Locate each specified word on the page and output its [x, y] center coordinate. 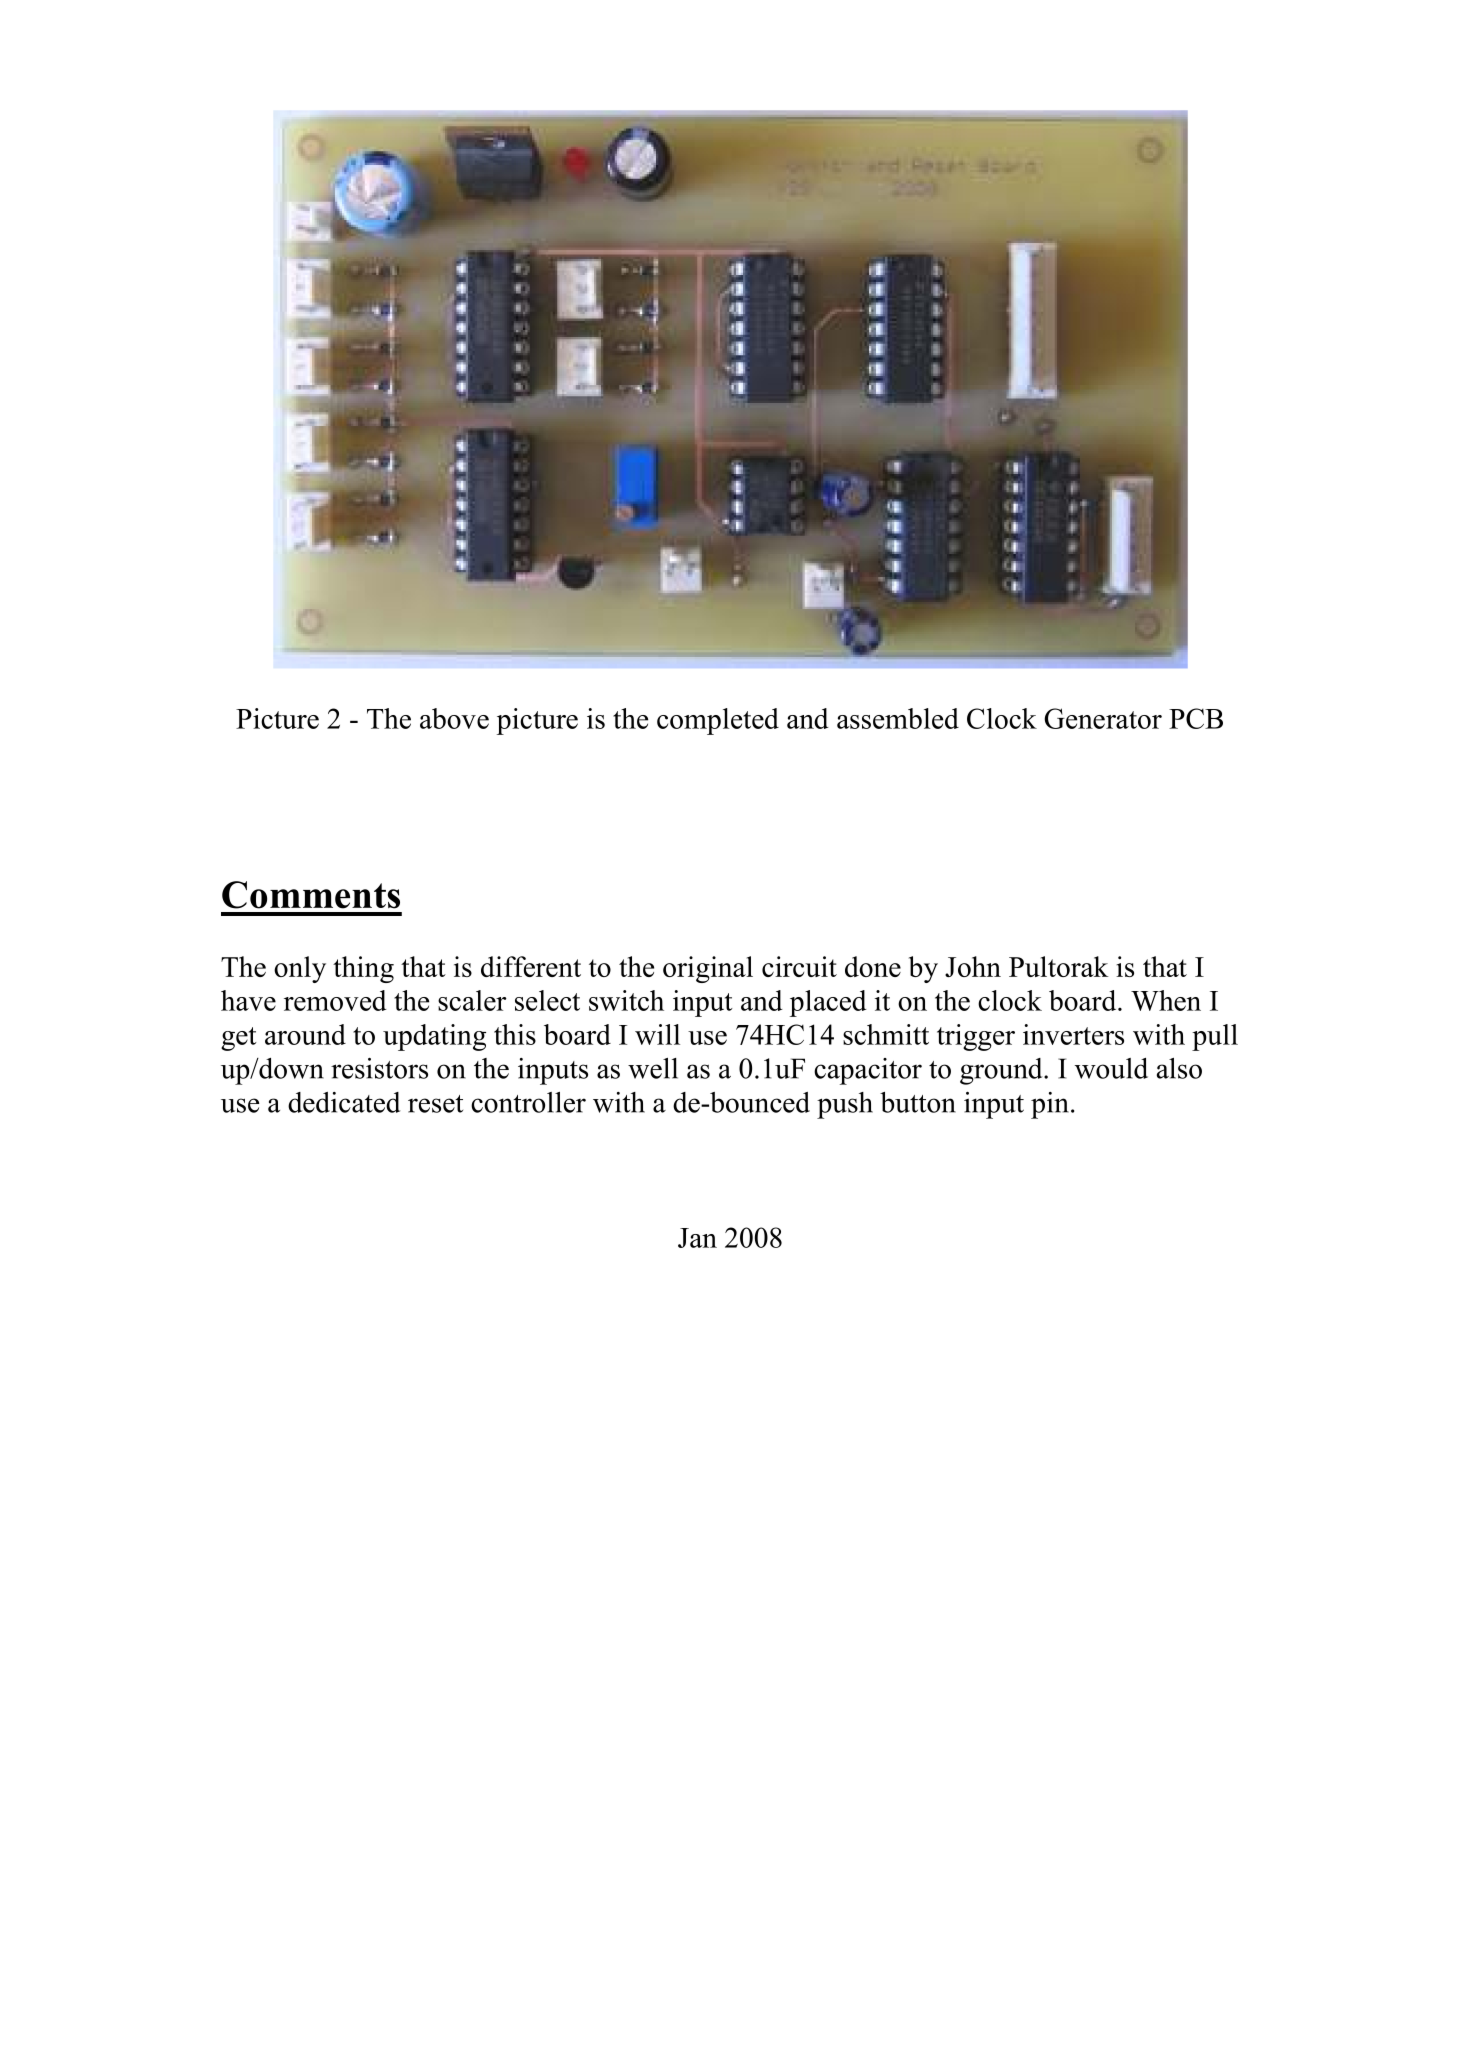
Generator [1103, 718]
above [454, 718]
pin [1051, 1105]
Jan [697, 1238]
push [845, 1105]
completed [718, 721]
